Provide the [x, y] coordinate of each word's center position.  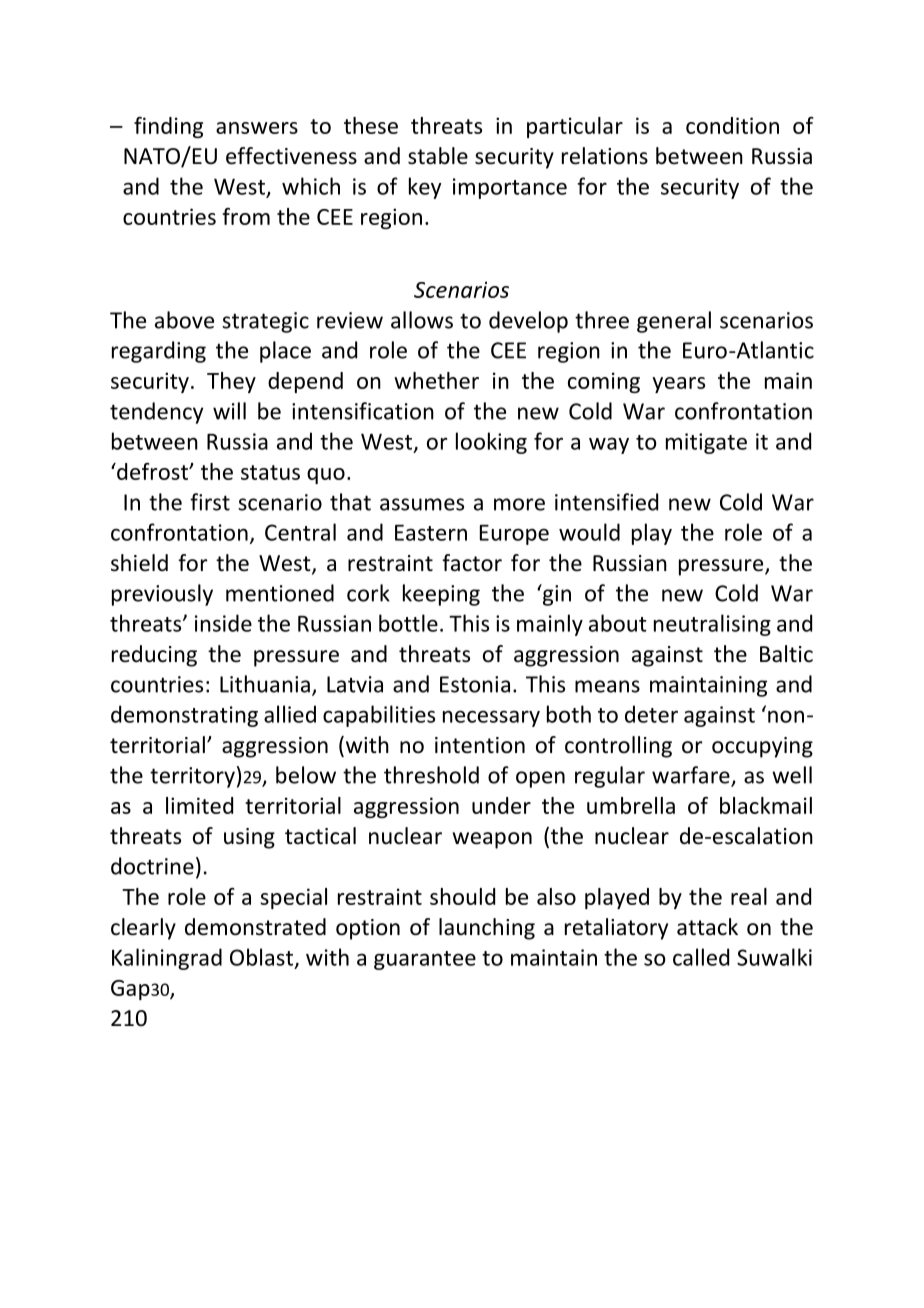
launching [487, 929]
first [210, 502]
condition [732, 125]
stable [438, 156]
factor [472, 563]
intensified [606, 502]
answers [257, 128]
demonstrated [255, 927]
